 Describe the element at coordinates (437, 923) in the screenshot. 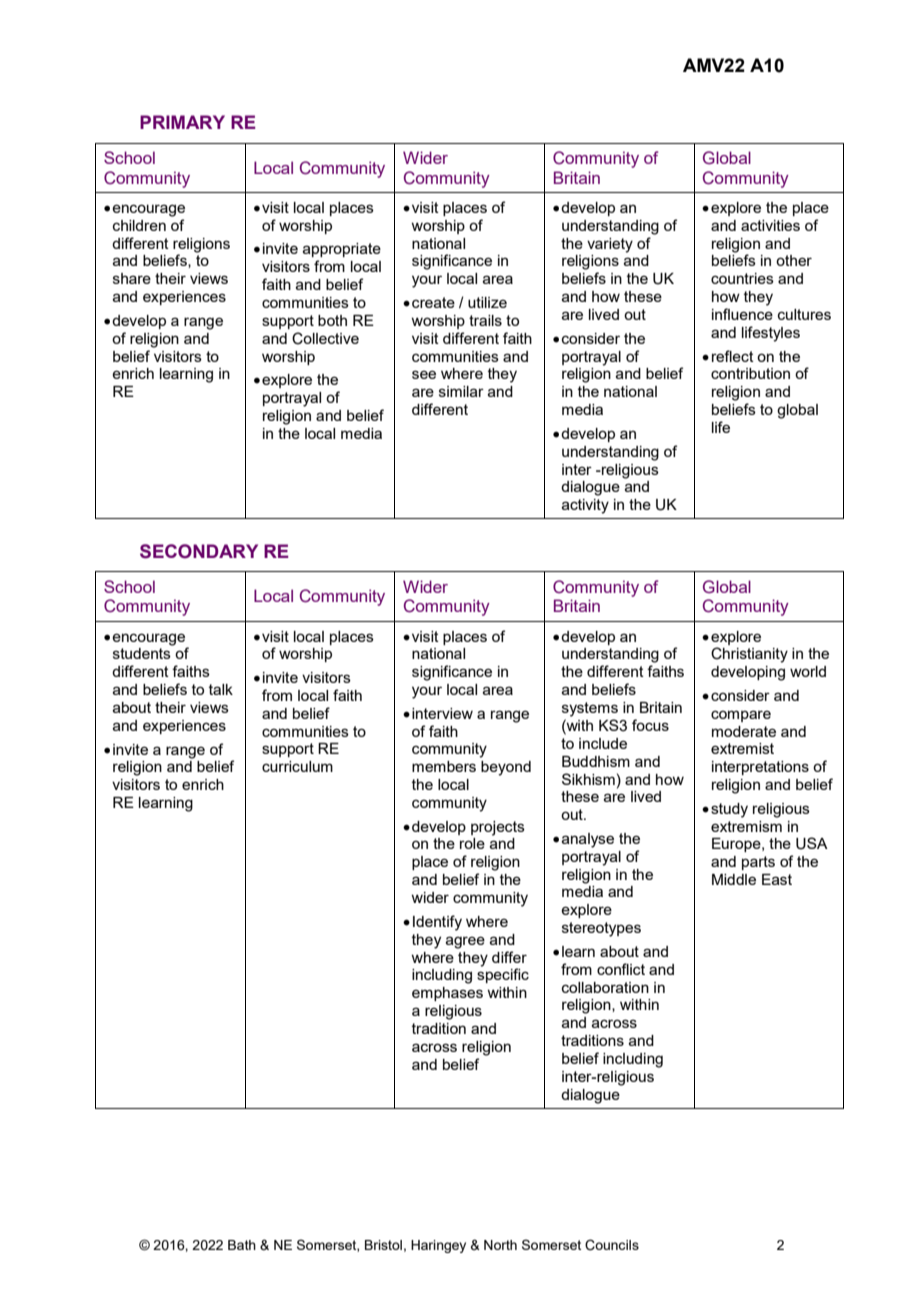

I see `Identify` at that location.
